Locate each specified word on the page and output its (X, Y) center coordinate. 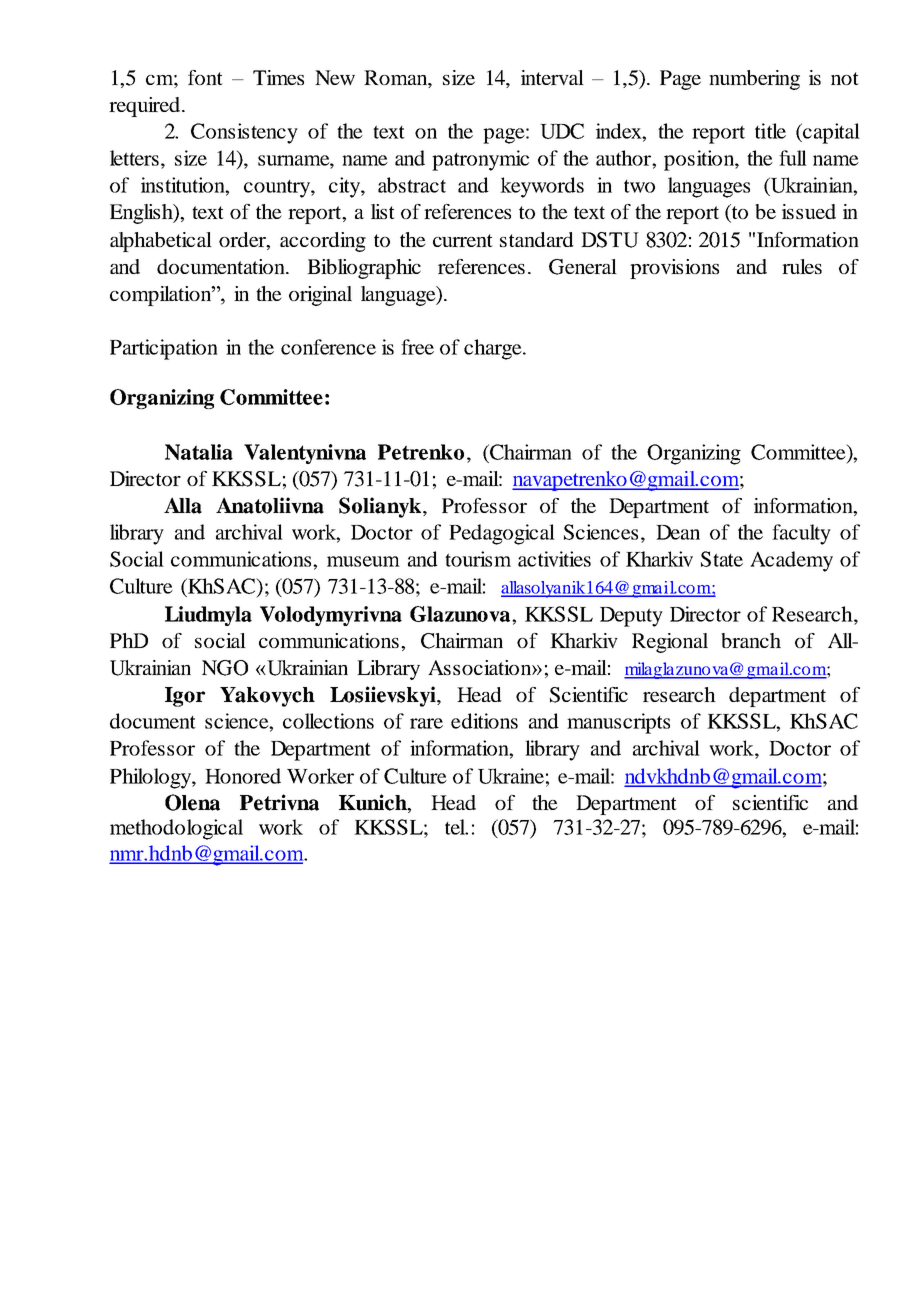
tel (456, 827)
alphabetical (161, 242)
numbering (754, 80)
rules (802, 266)
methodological (176, 829)
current (463, 240)
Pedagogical (502, 534)
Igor (185, 697)
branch (751, 640)
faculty (801, 534)
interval (552, 77)
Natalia (199, 452)
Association (480, 667)
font (205, 77)
